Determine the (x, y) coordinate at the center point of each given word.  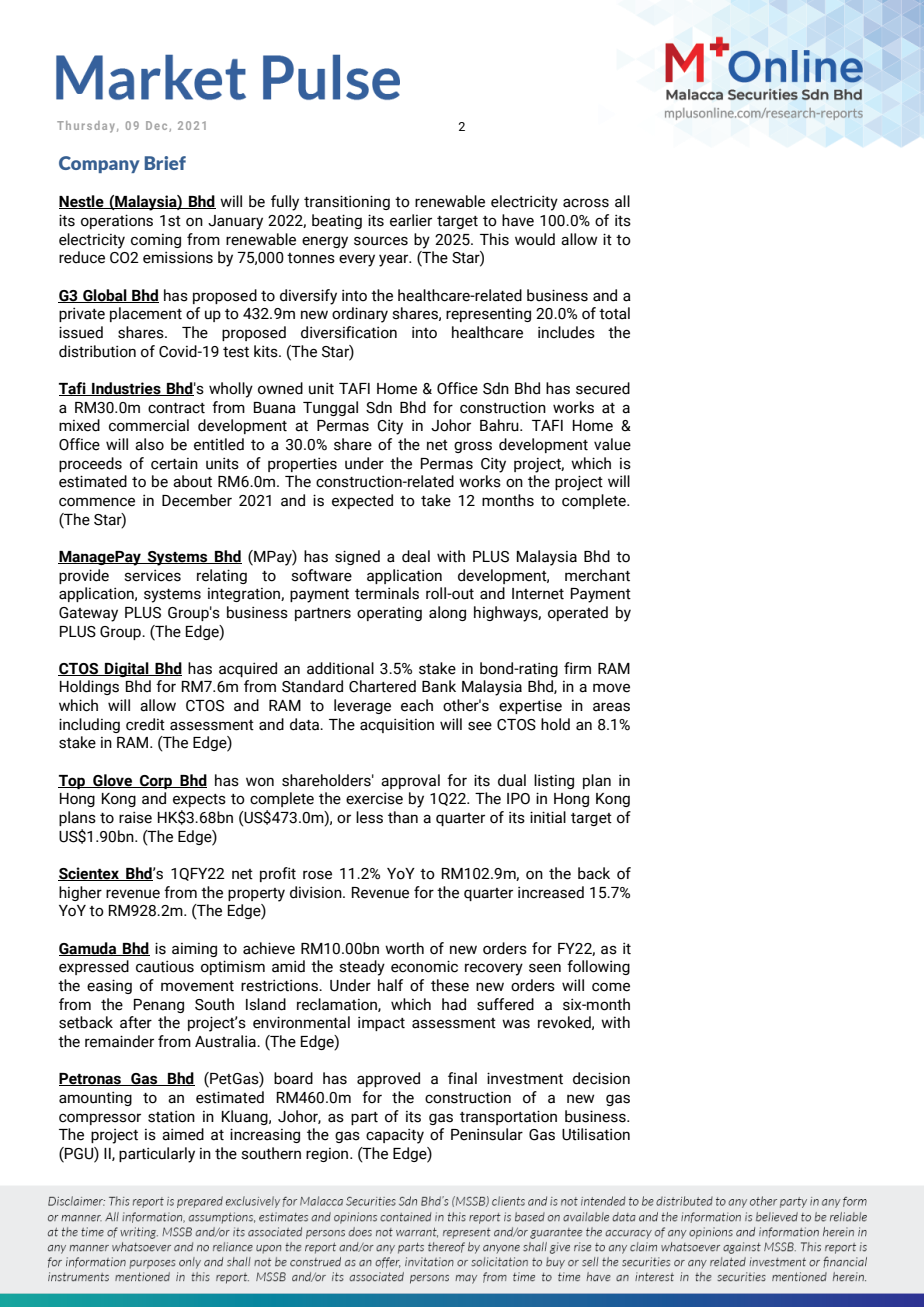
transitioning (347, 202)
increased (551, 892)
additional (340, 668)
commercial (149, 425)
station (171, 1117)
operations (117, 221)
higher (80, 893)
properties (302, 465)
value (612, 444)
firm (577, 668)
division (317, 892)
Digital (127, 669)
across (586, 203)
